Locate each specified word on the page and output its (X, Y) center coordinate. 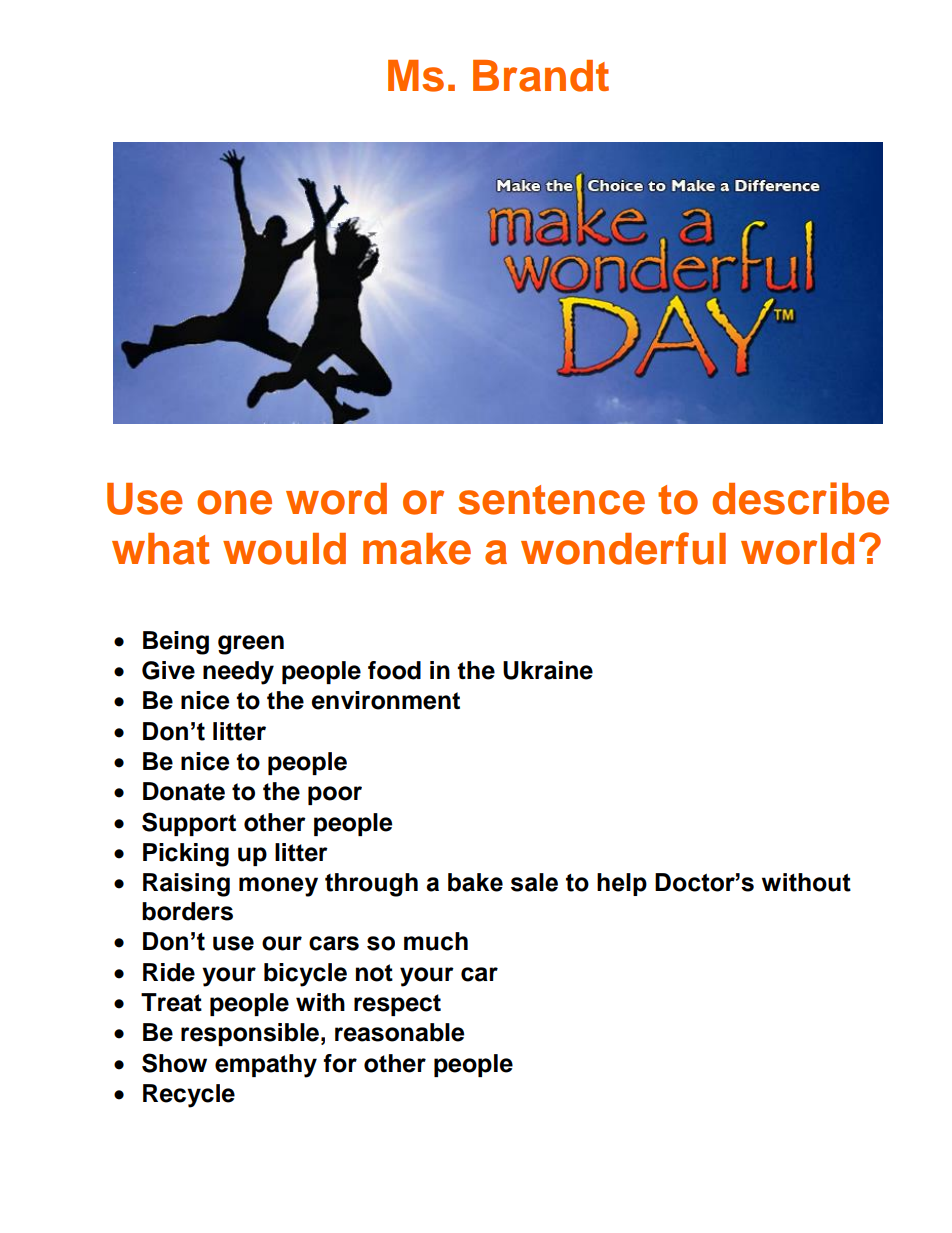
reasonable (399, 1032)
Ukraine (548, 670)
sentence (551, 500)
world (797, 549)
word (336, 499)
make (417, 549)
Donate (184, 791)
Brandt (541, 76)
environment (385, 700)
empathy (266, 1066)
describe (800, 498)
